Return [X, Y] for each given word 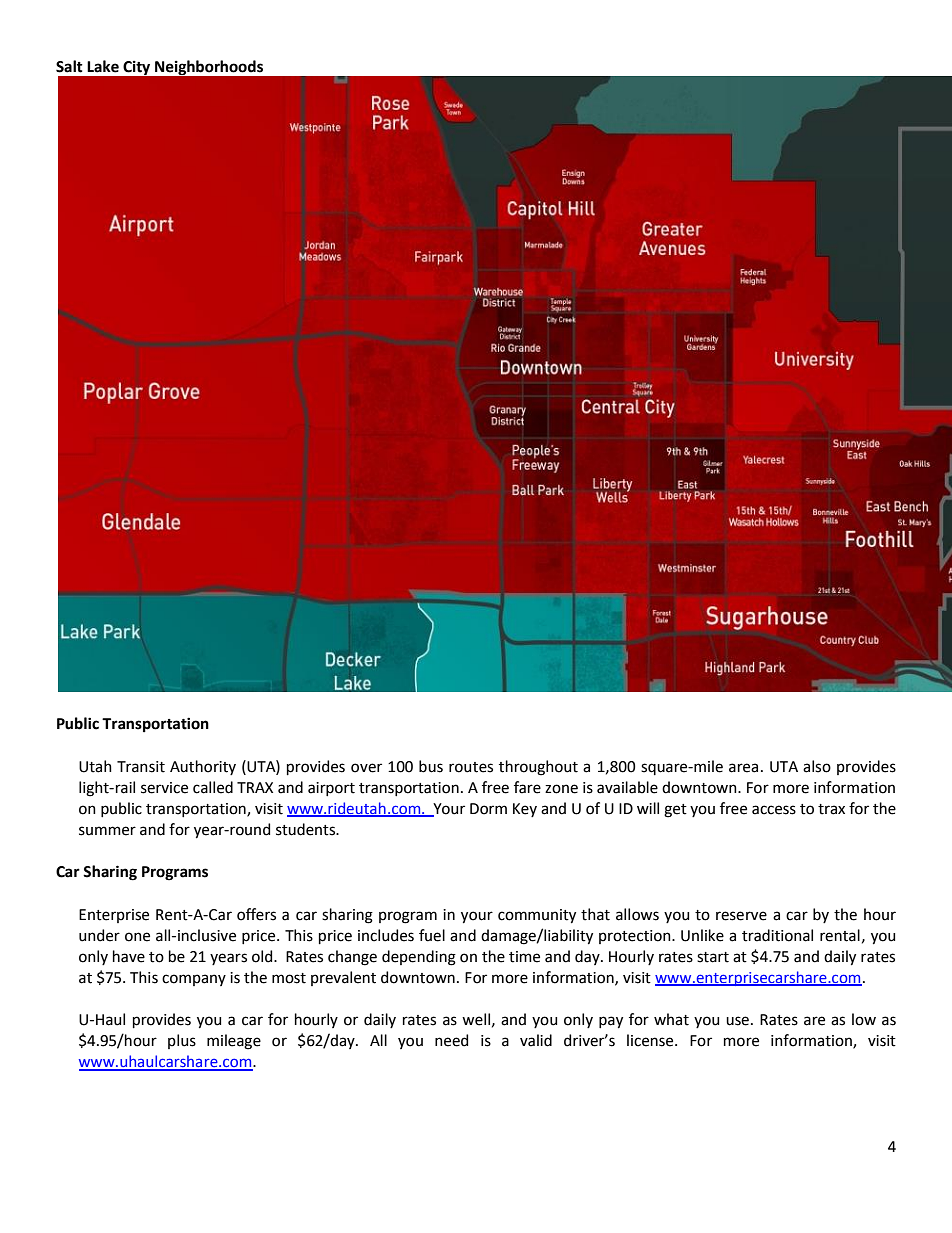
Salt [69, 66]
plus [182, 1041]
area [743, 768]
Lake [103, 66]
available [627, 787]
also [817, 766]
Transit [141, 767]
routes [471, 767]
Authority [203, 767]
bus [431, 766]
